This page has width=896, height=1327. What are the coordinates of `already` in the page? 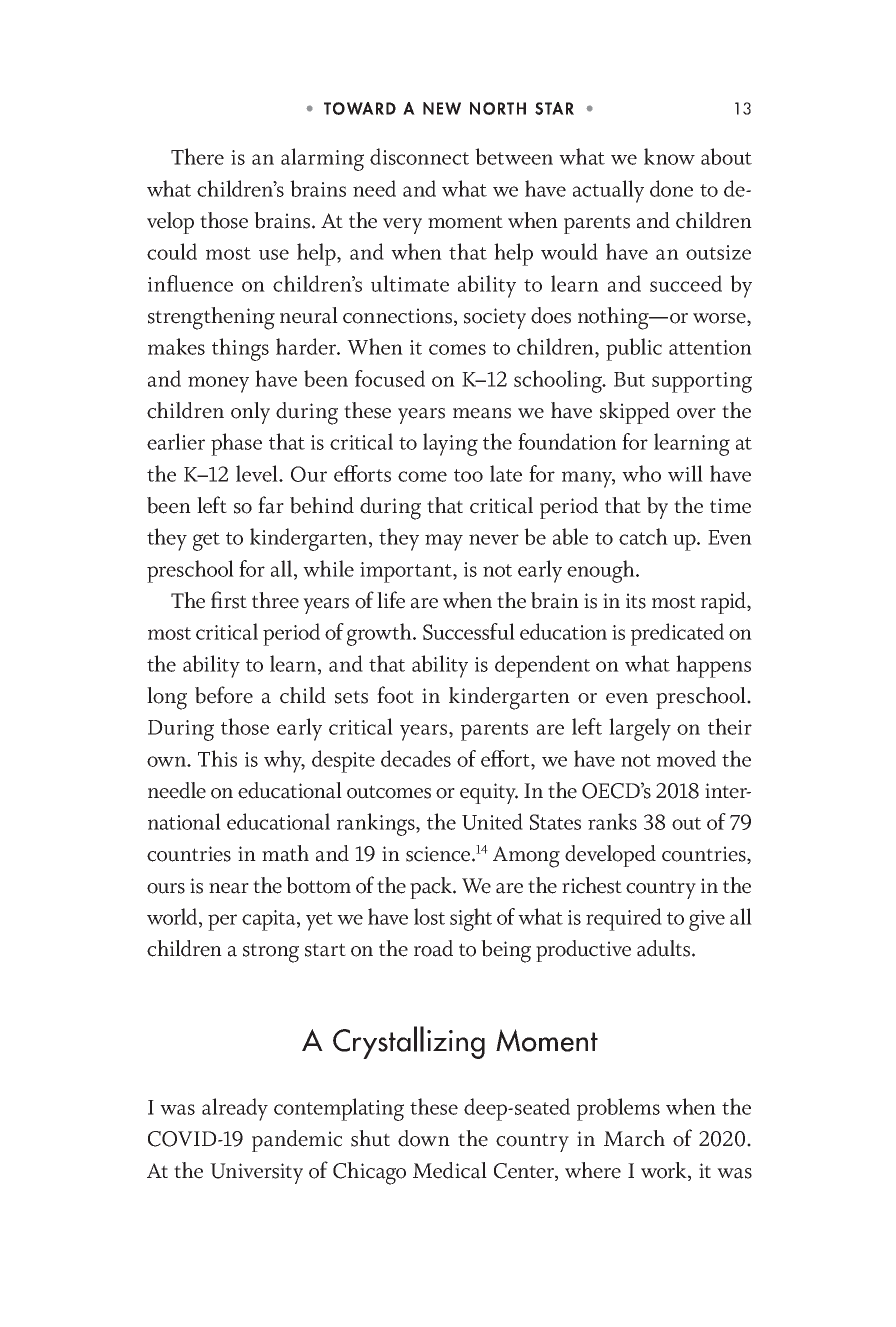 It's located at (235, 1109).
